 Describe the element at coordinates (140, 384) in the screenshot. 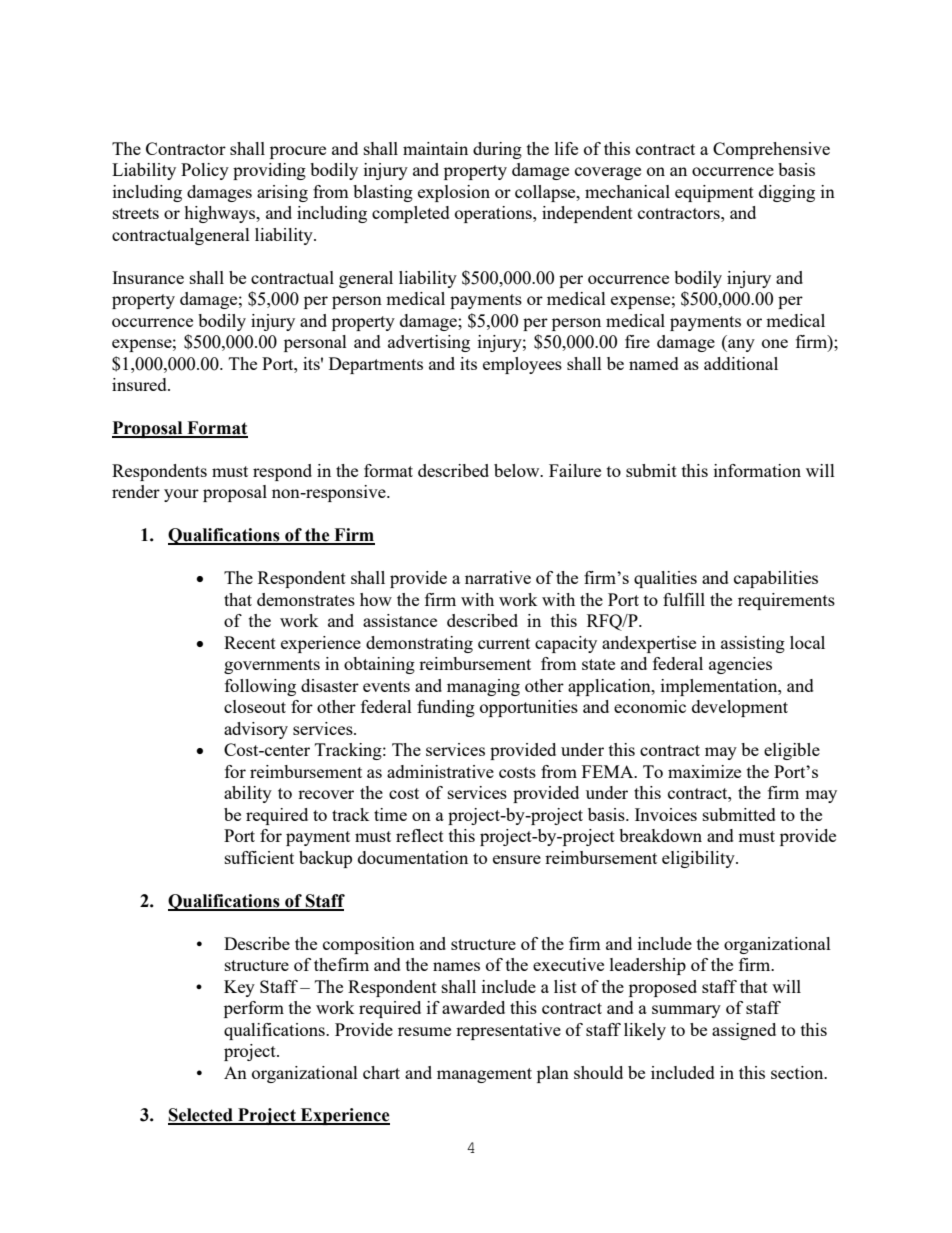

I see `insured` at that location.
